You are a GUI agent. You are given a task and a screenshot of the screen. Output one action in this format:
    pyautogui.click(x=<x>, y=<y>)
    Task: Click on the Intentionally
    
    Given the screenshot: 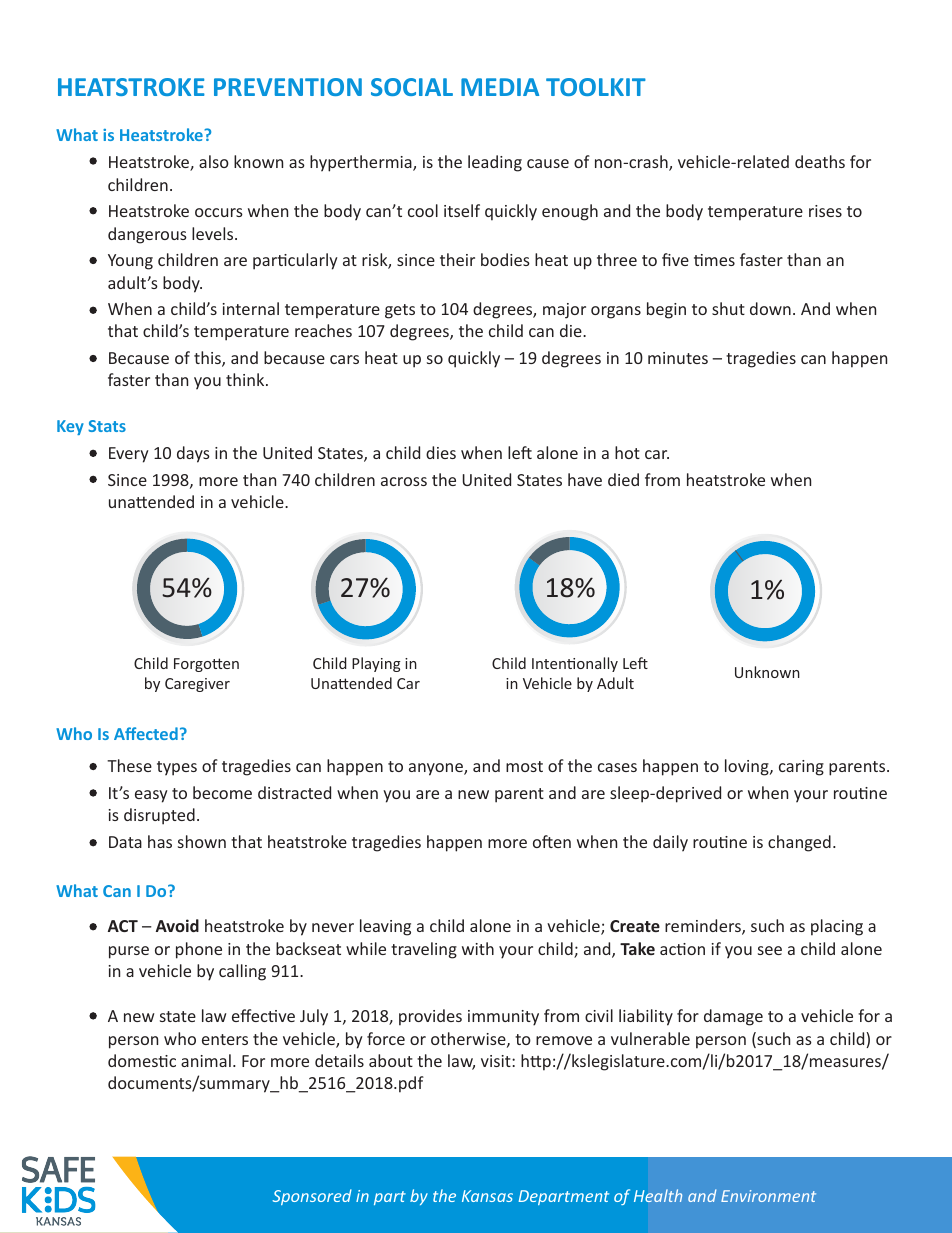 What is the action you would take?
    pyautogui.click(x=575, y=664)
